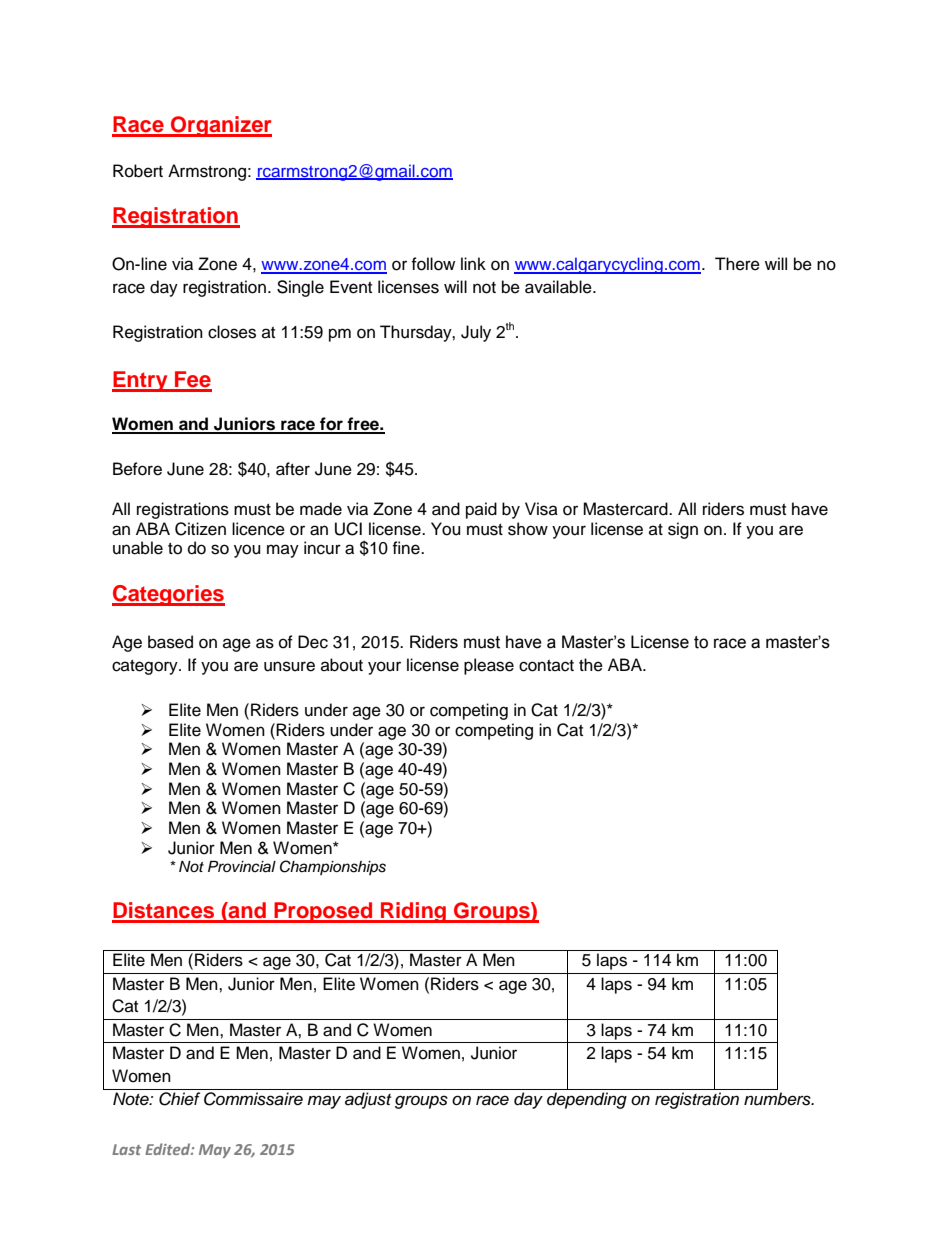 The height and width of the screenshot is (1233, 952). What do you see at coordinates (473, 263) in the screenshot?
I see `link` at bounding box center [473, 263].
